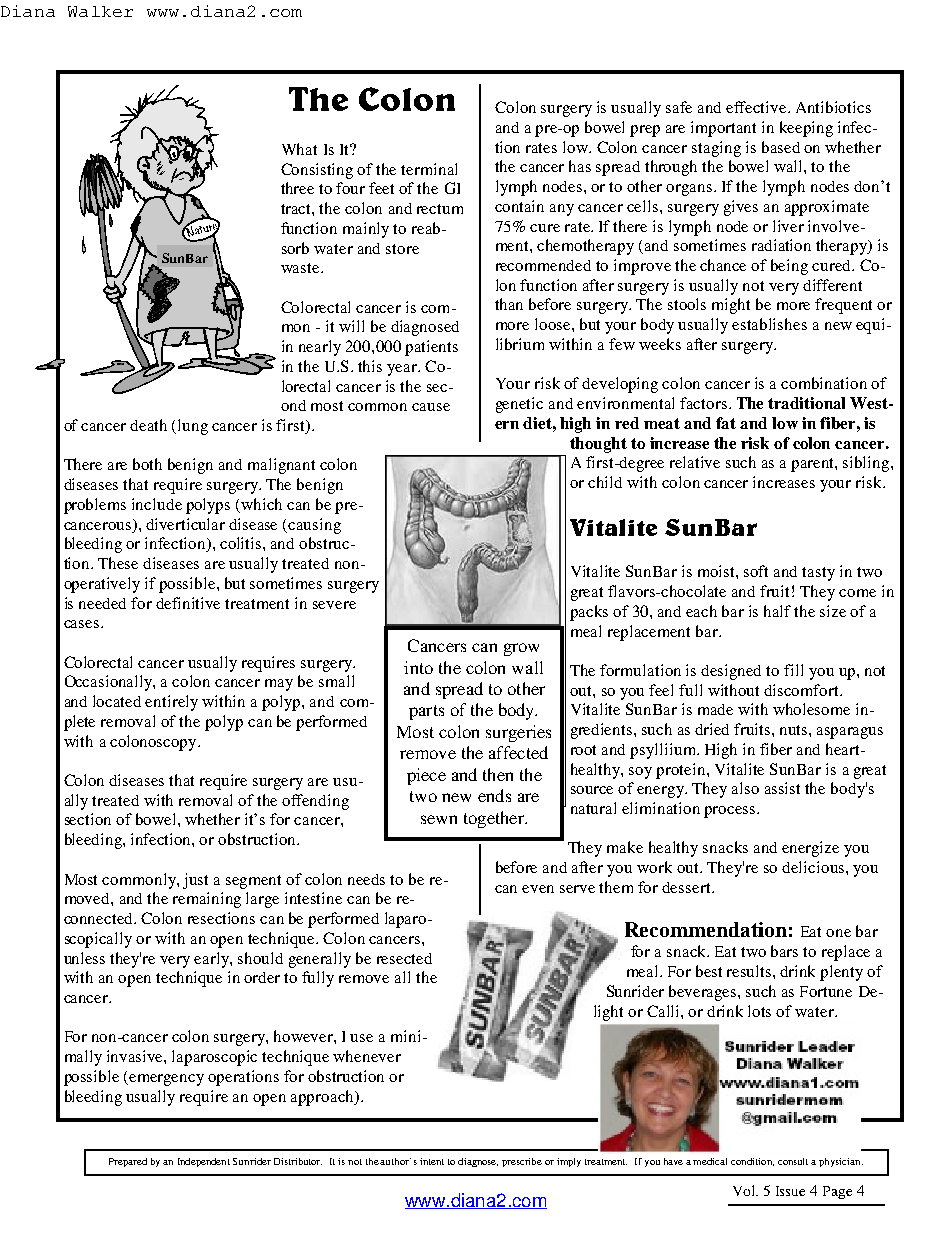  What do you see at coordinates (193, 427) in the document?
I see `lung` at bounding box center [193, 427].
